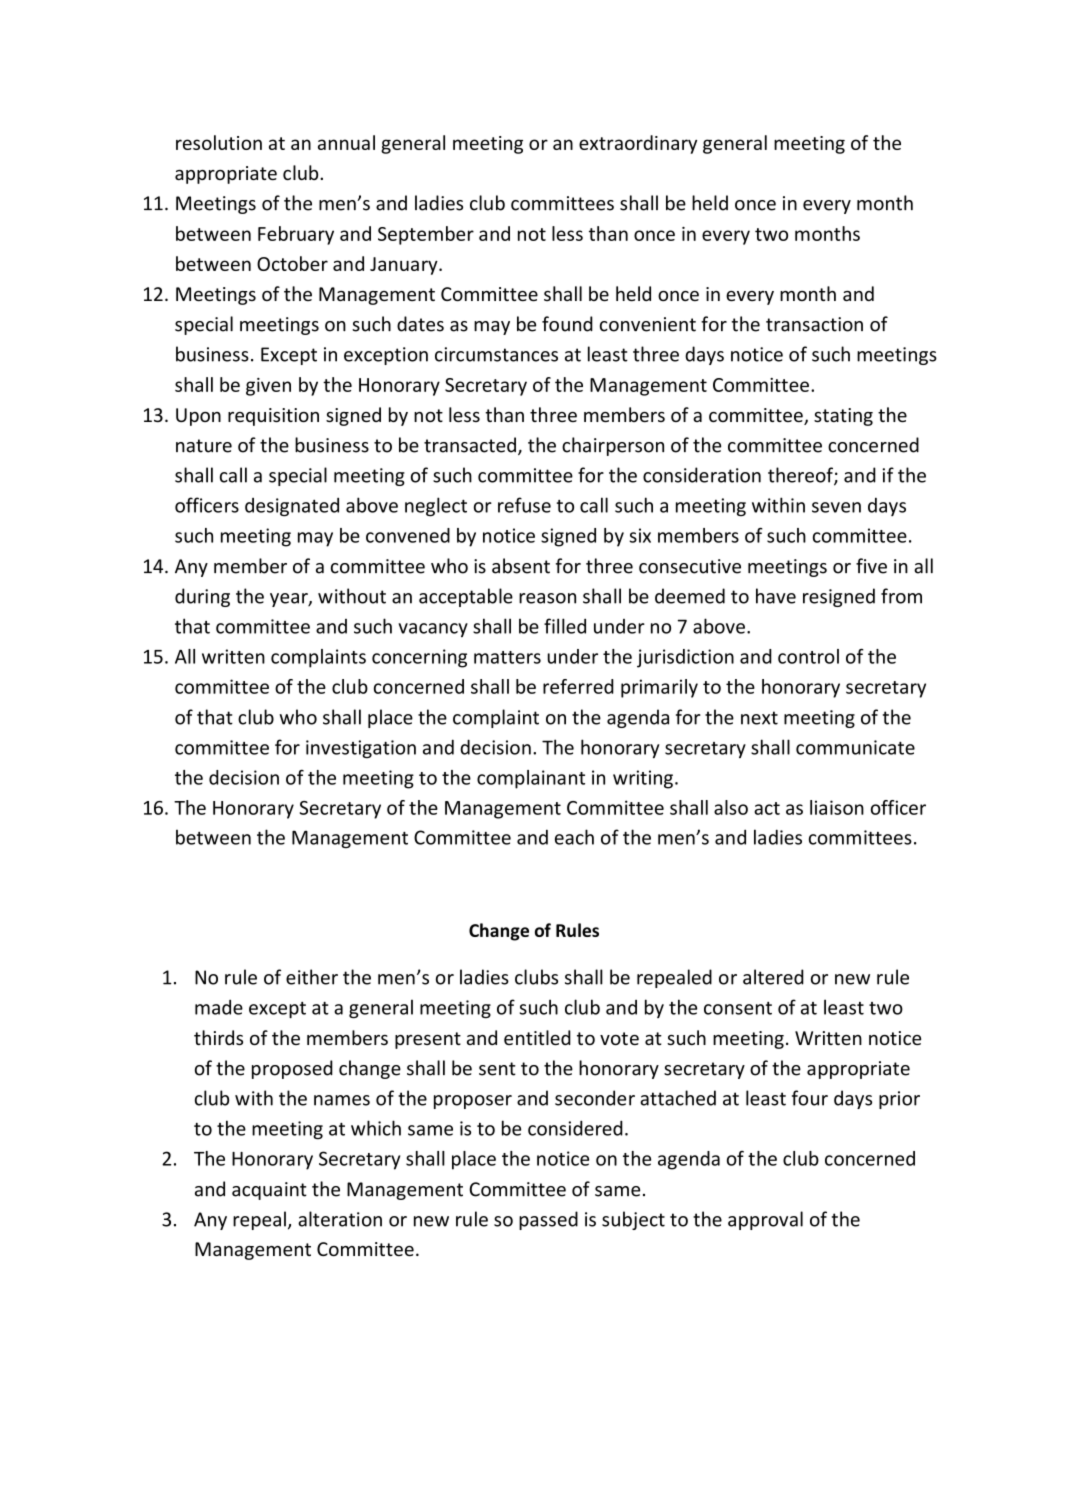 The height and width of the screenshot is (1510, 1068). Describe the element at coordinates (537, 1037) in the screenshot. I see `entitled` at that location.
